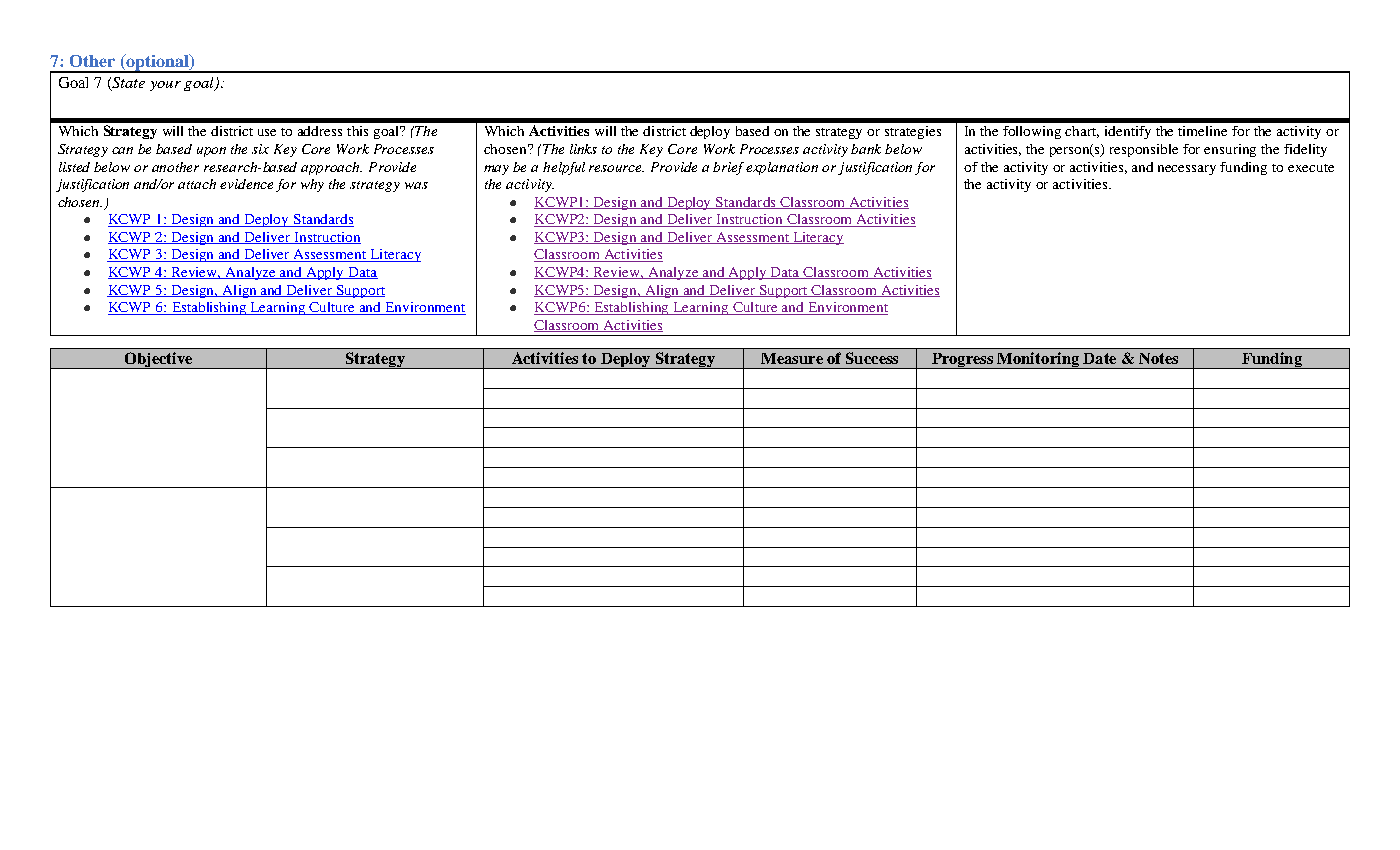  I want to click on your, so click(165, 86).
